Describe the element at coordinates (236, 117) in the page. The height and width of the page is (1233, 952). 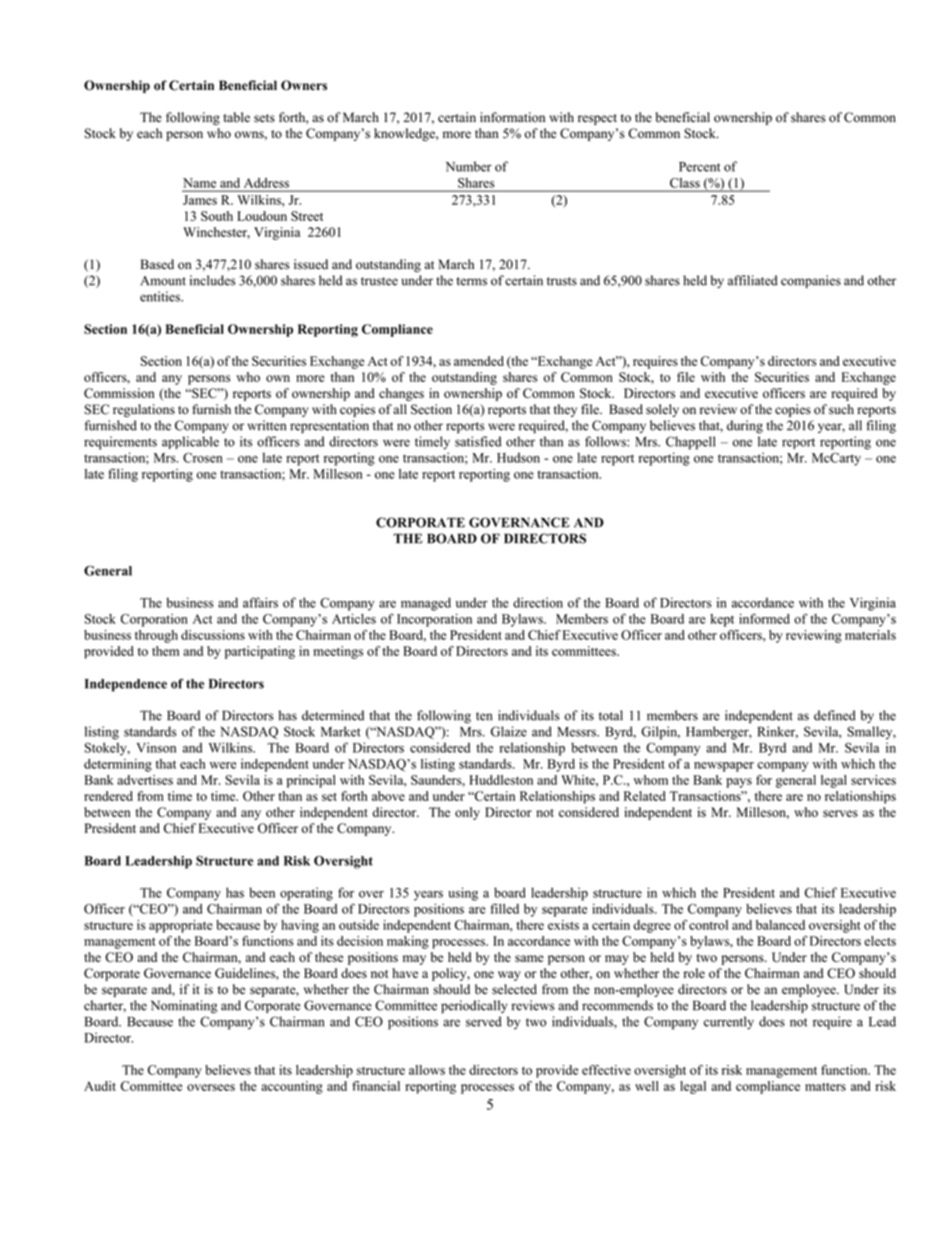
I see `table` at that location.
